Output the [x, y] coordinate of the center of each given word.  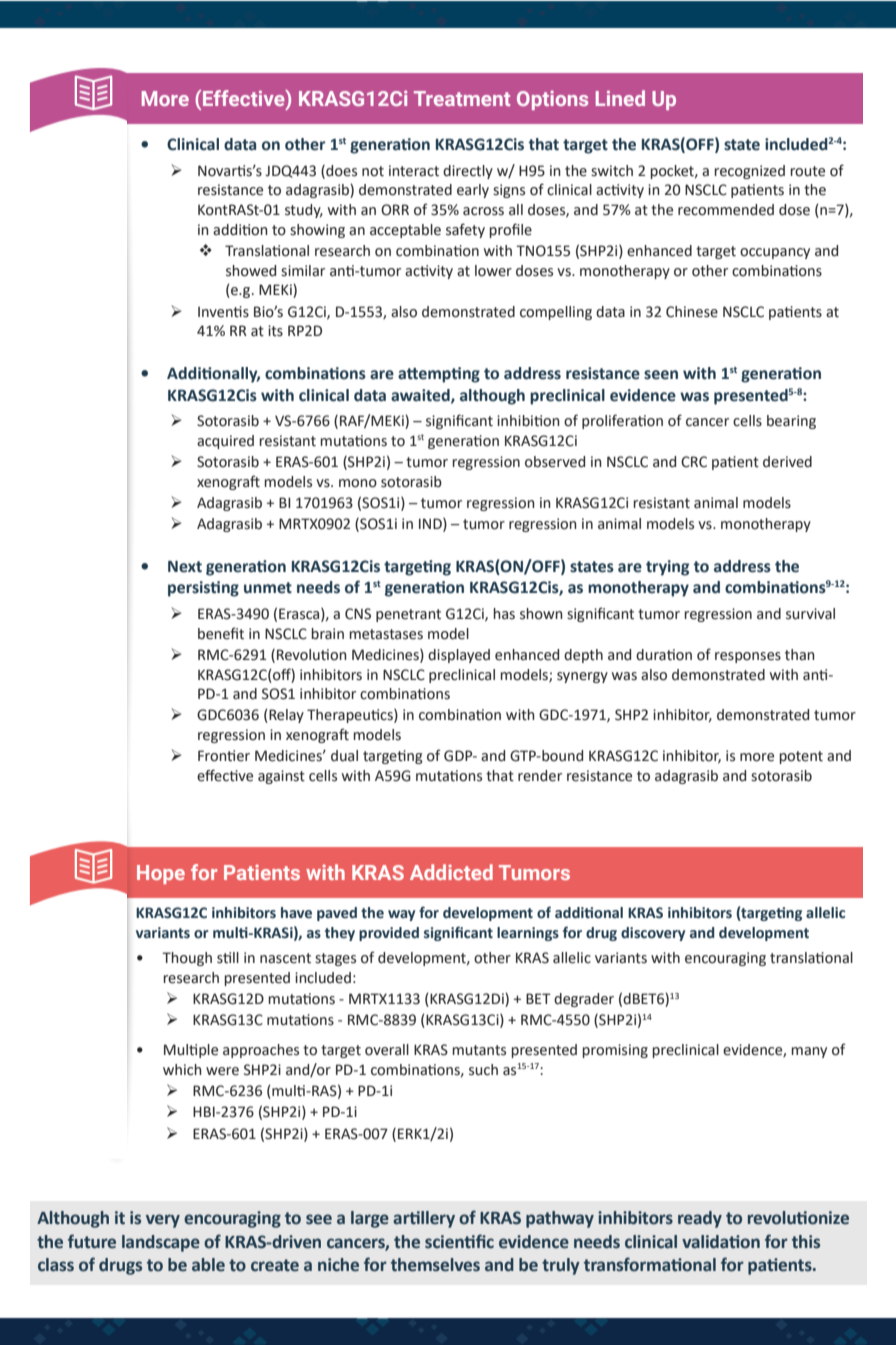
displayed [459, 656]
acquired [225, 442]
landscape [161, 1243]
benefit [221, 633]
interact [414, 171]
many [809, 1052]
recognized [749, 172]
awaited [421, 396]
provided [389, 934]
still [228, 958]
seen [661, 375]
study [304, 211]
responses [748, 657]
